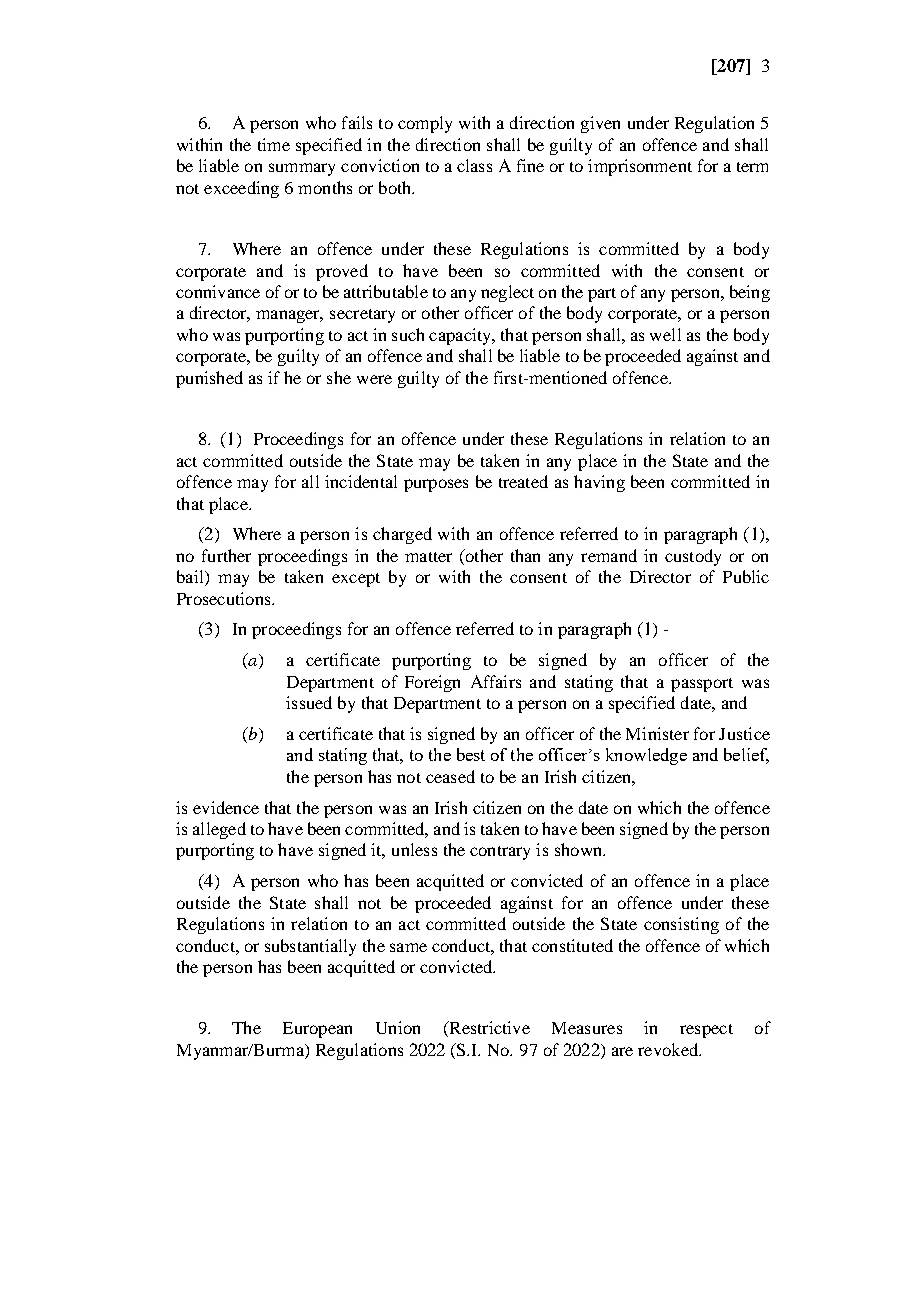 The image size is (924, 1308). What do you see at coordinates (428, 557) in the screenshot?
I see `matter` at bounding box center [428, 557].
